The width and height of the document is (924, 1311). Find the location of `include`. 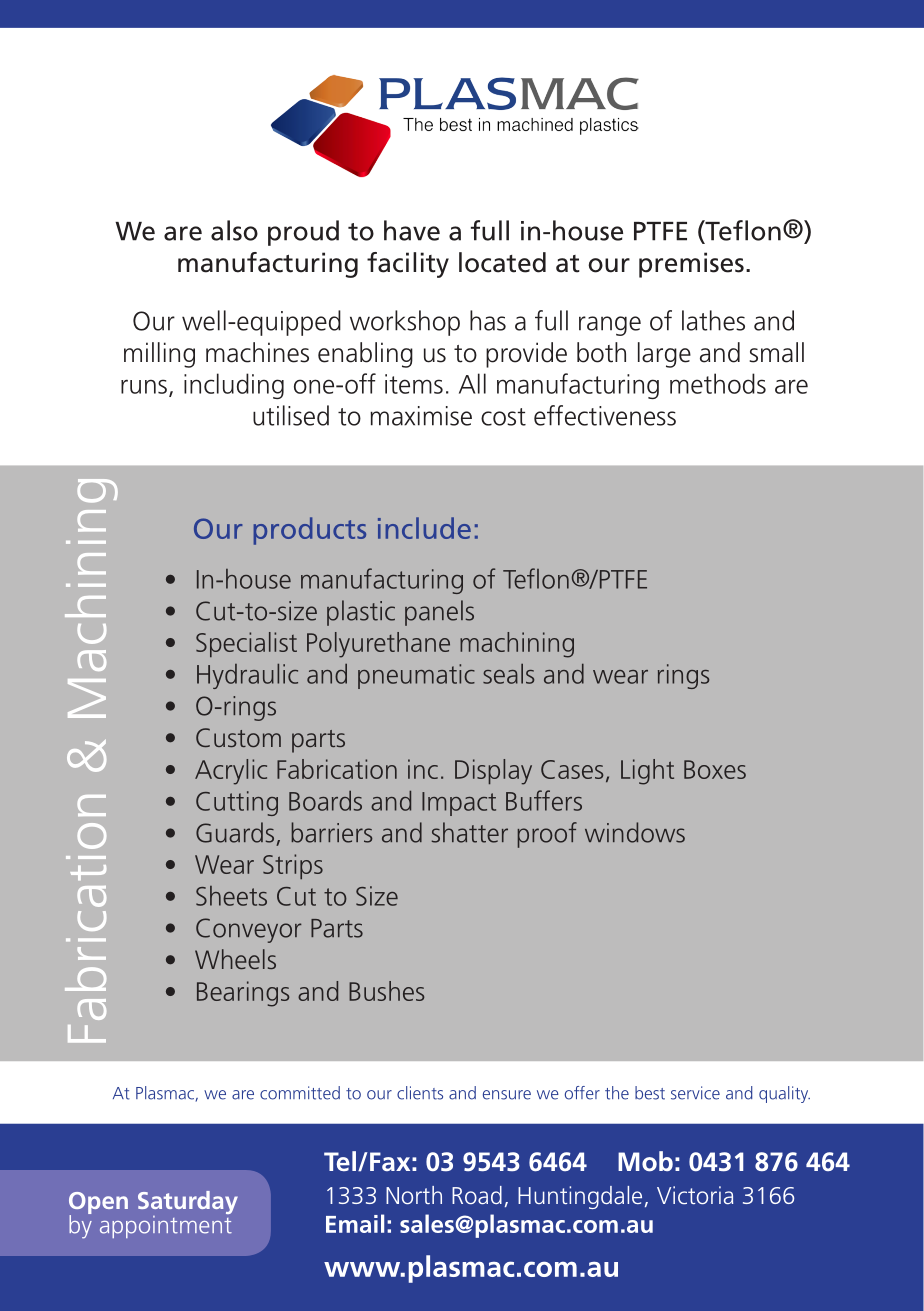

include is located at coordinates (424, 528).
